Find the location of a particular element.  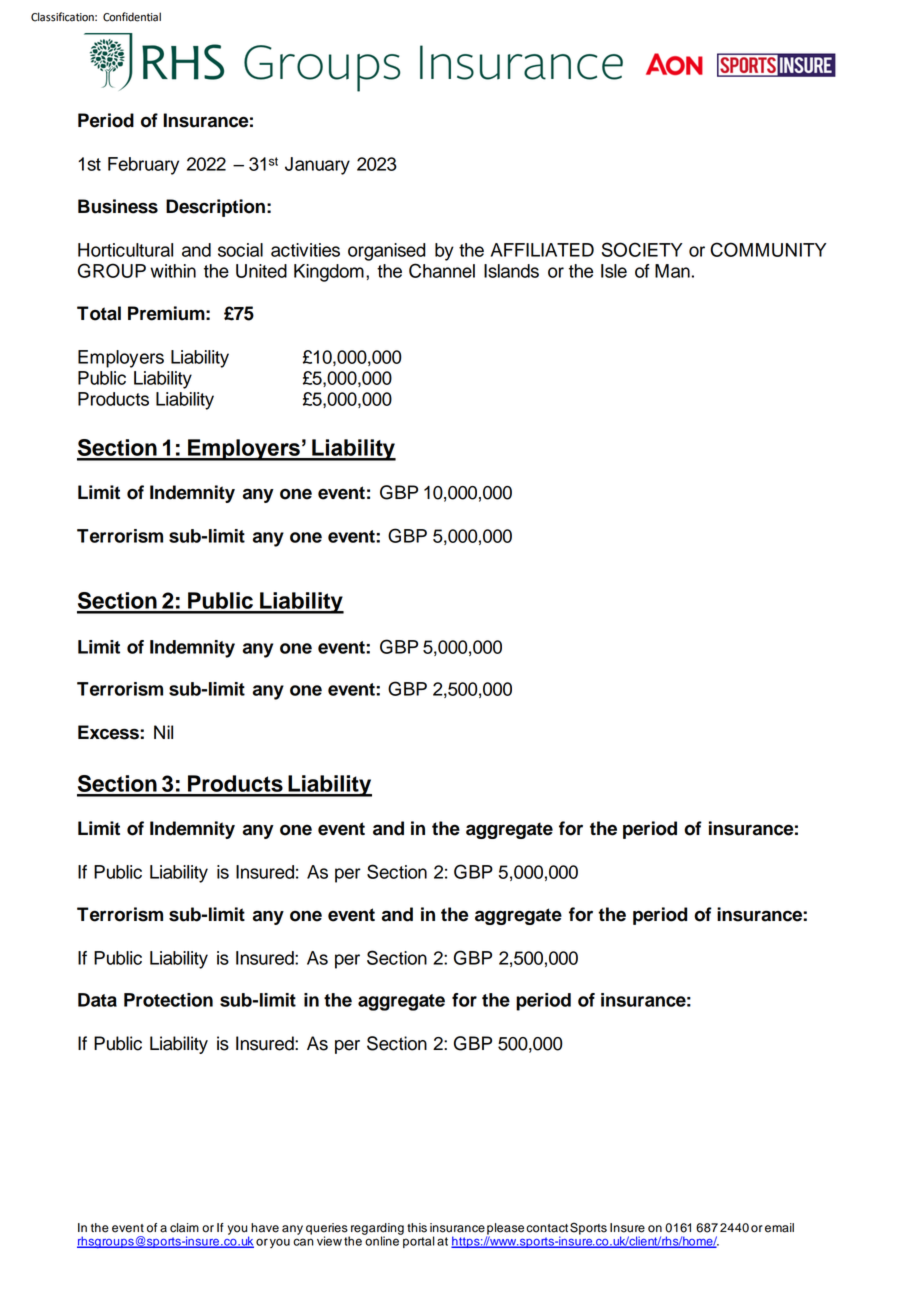

Confidential is located at coordinates (132, 17).
